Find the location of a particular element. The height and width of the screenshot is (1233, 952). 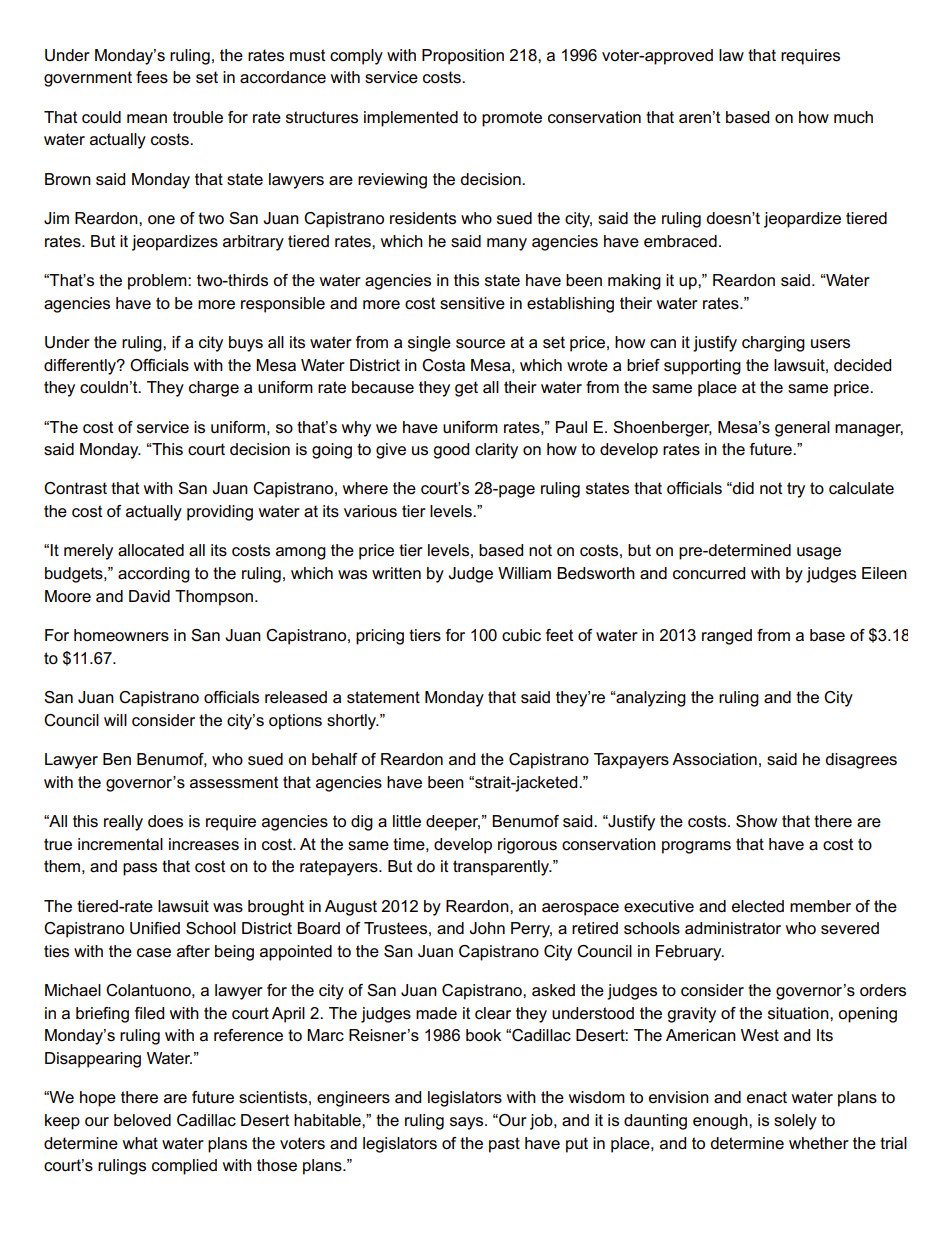

charge is located at coordinates (214, 389).
